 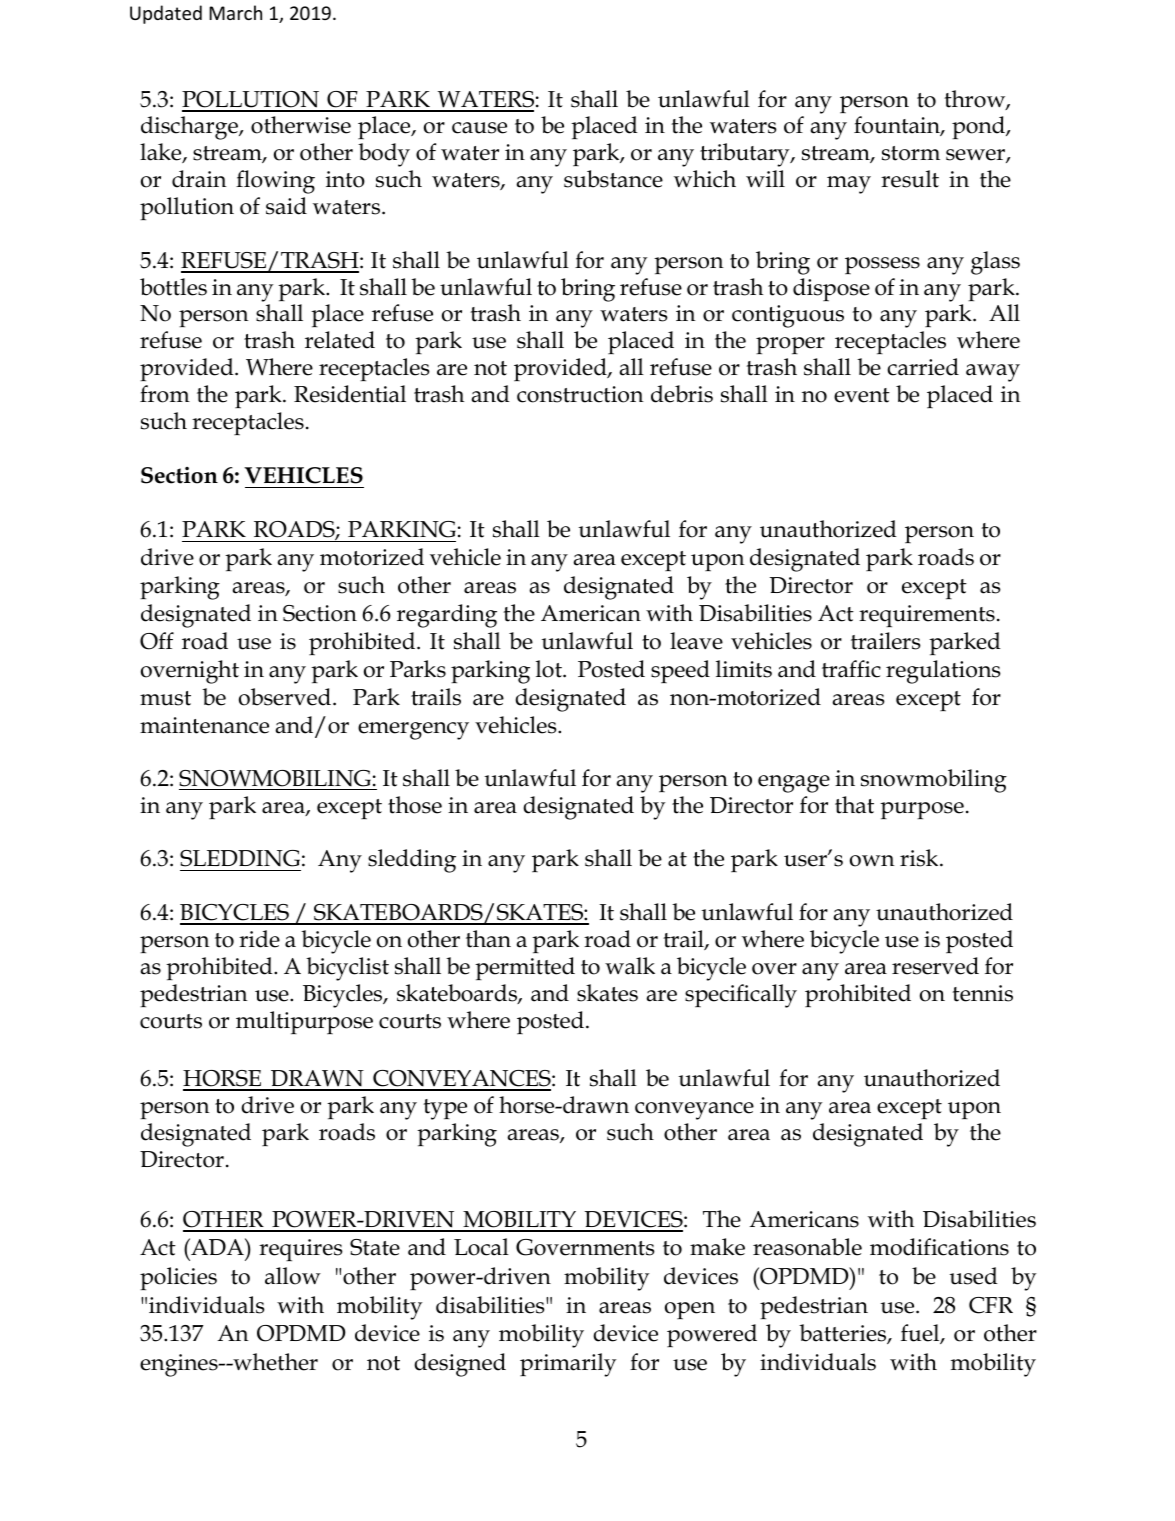 I want to click on traffic, so click(x=851, y=669).
